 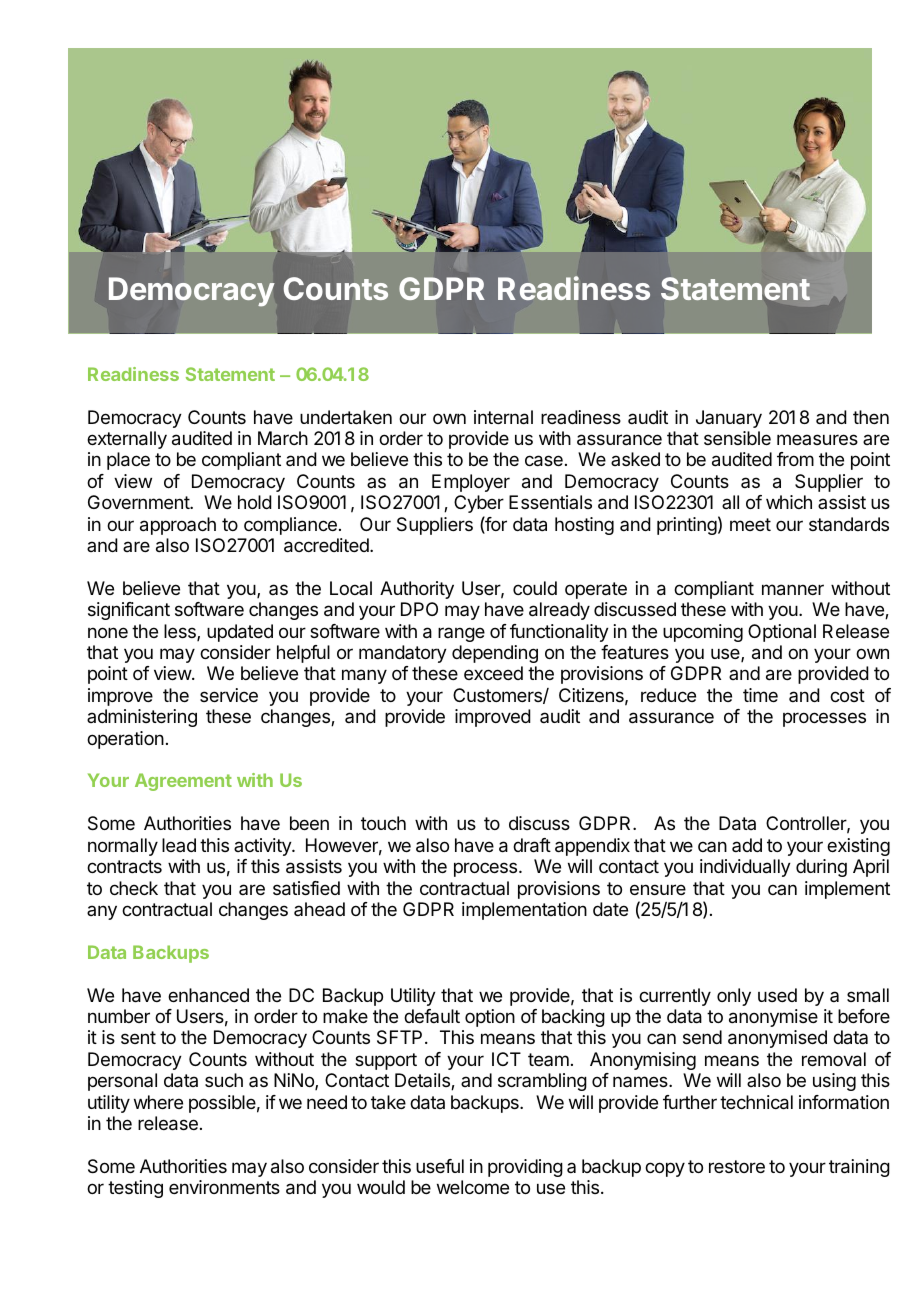 I want to click on draft, so click(x=532, y=845).
